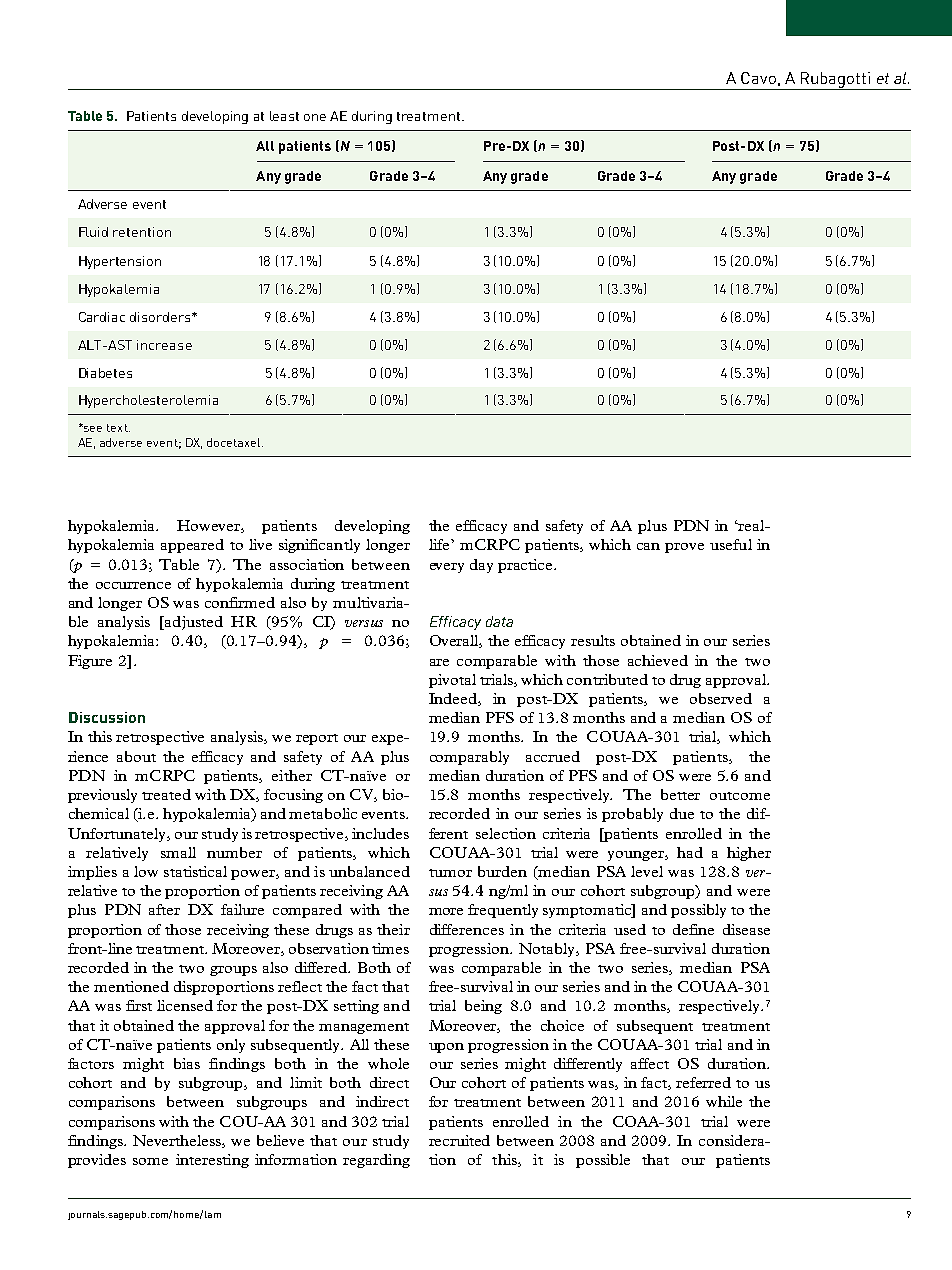 The height and width of the screenshot is (1270, 952). What do you see at coordinates (380, 833) in the screenshot?
I see `includes` at bounding box center [380, 833].
